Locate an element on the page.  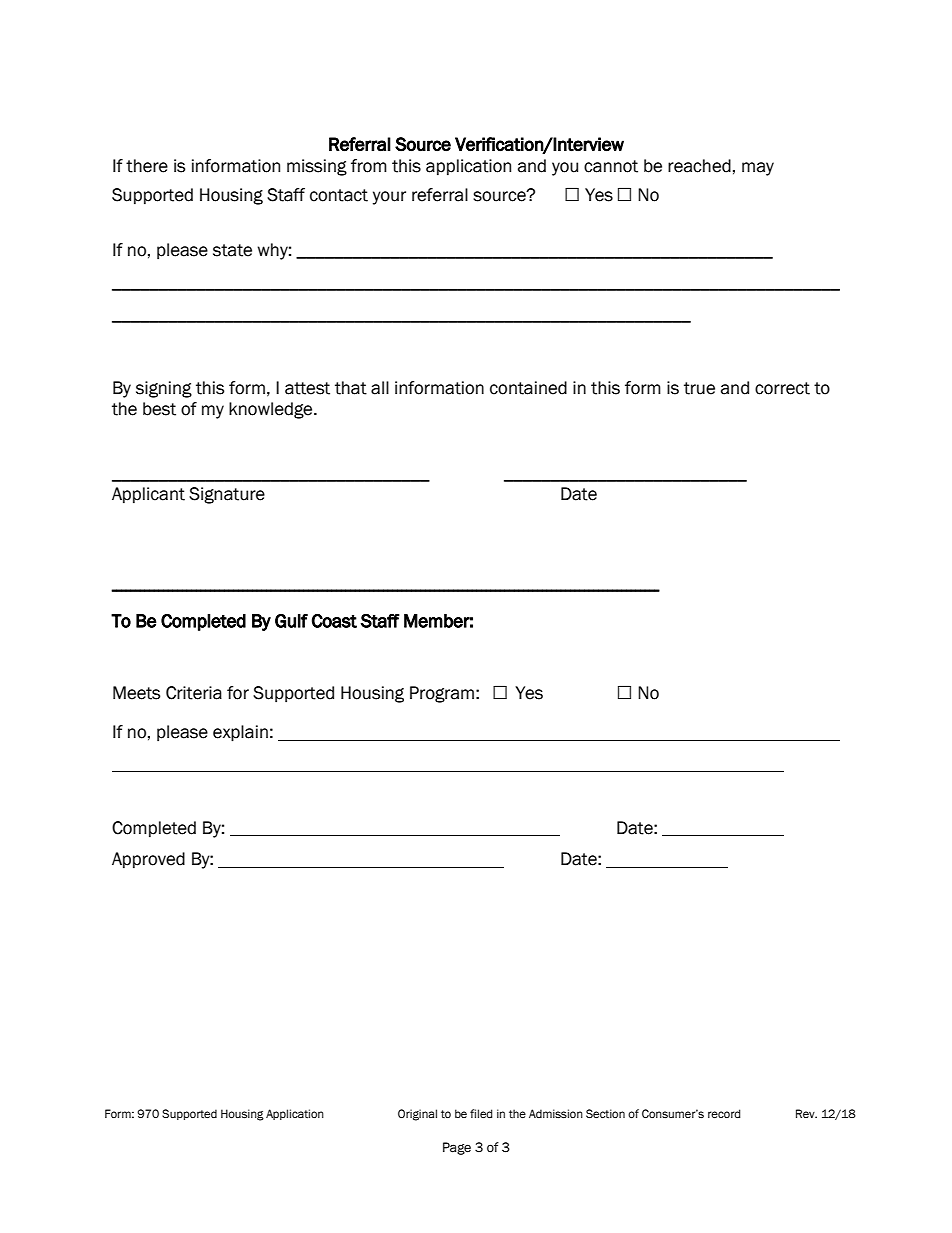
may is located at coordinates (758, 169).
